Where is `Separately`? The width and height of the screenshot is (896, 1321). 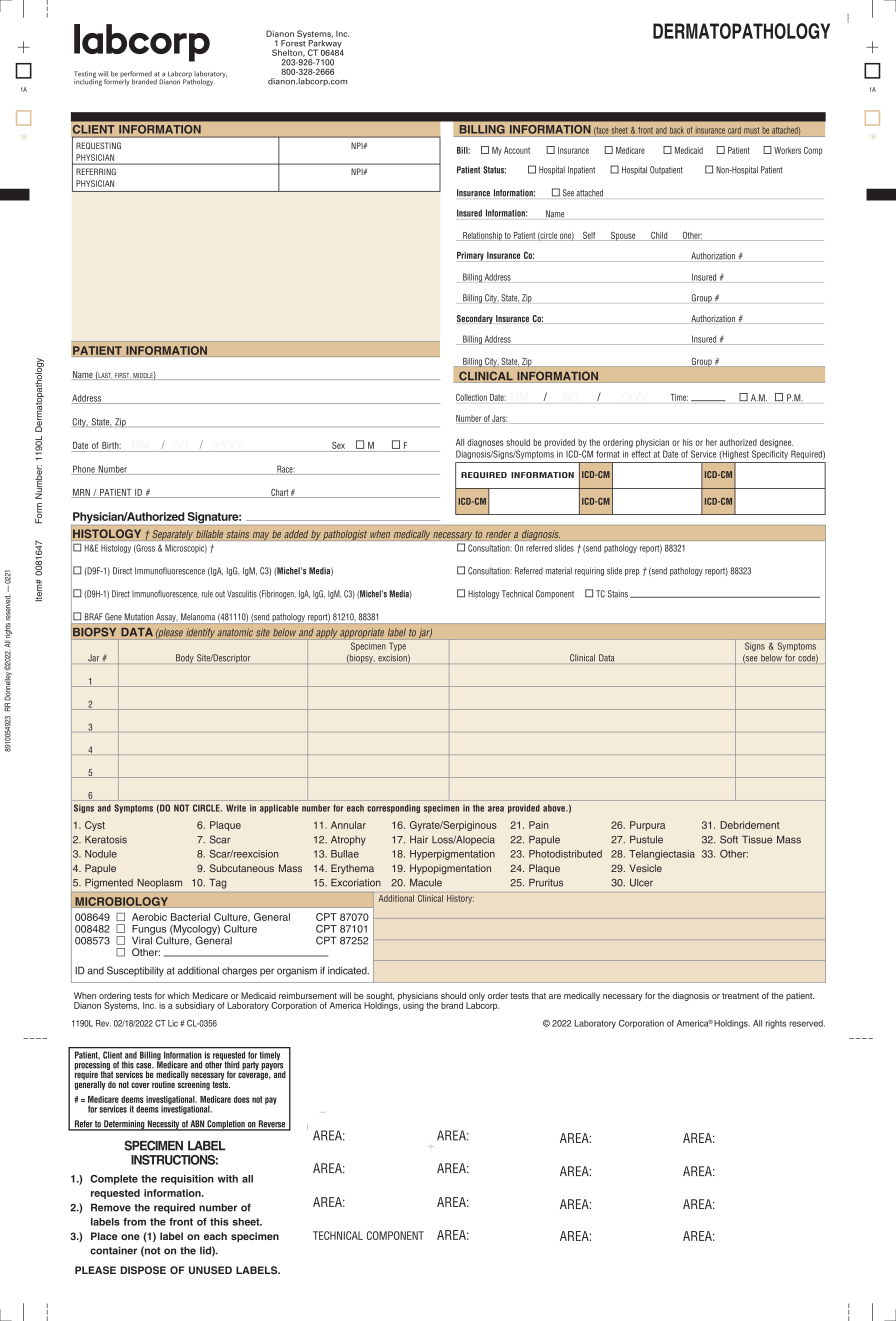 Separately is located at coordinates (172, 535).
